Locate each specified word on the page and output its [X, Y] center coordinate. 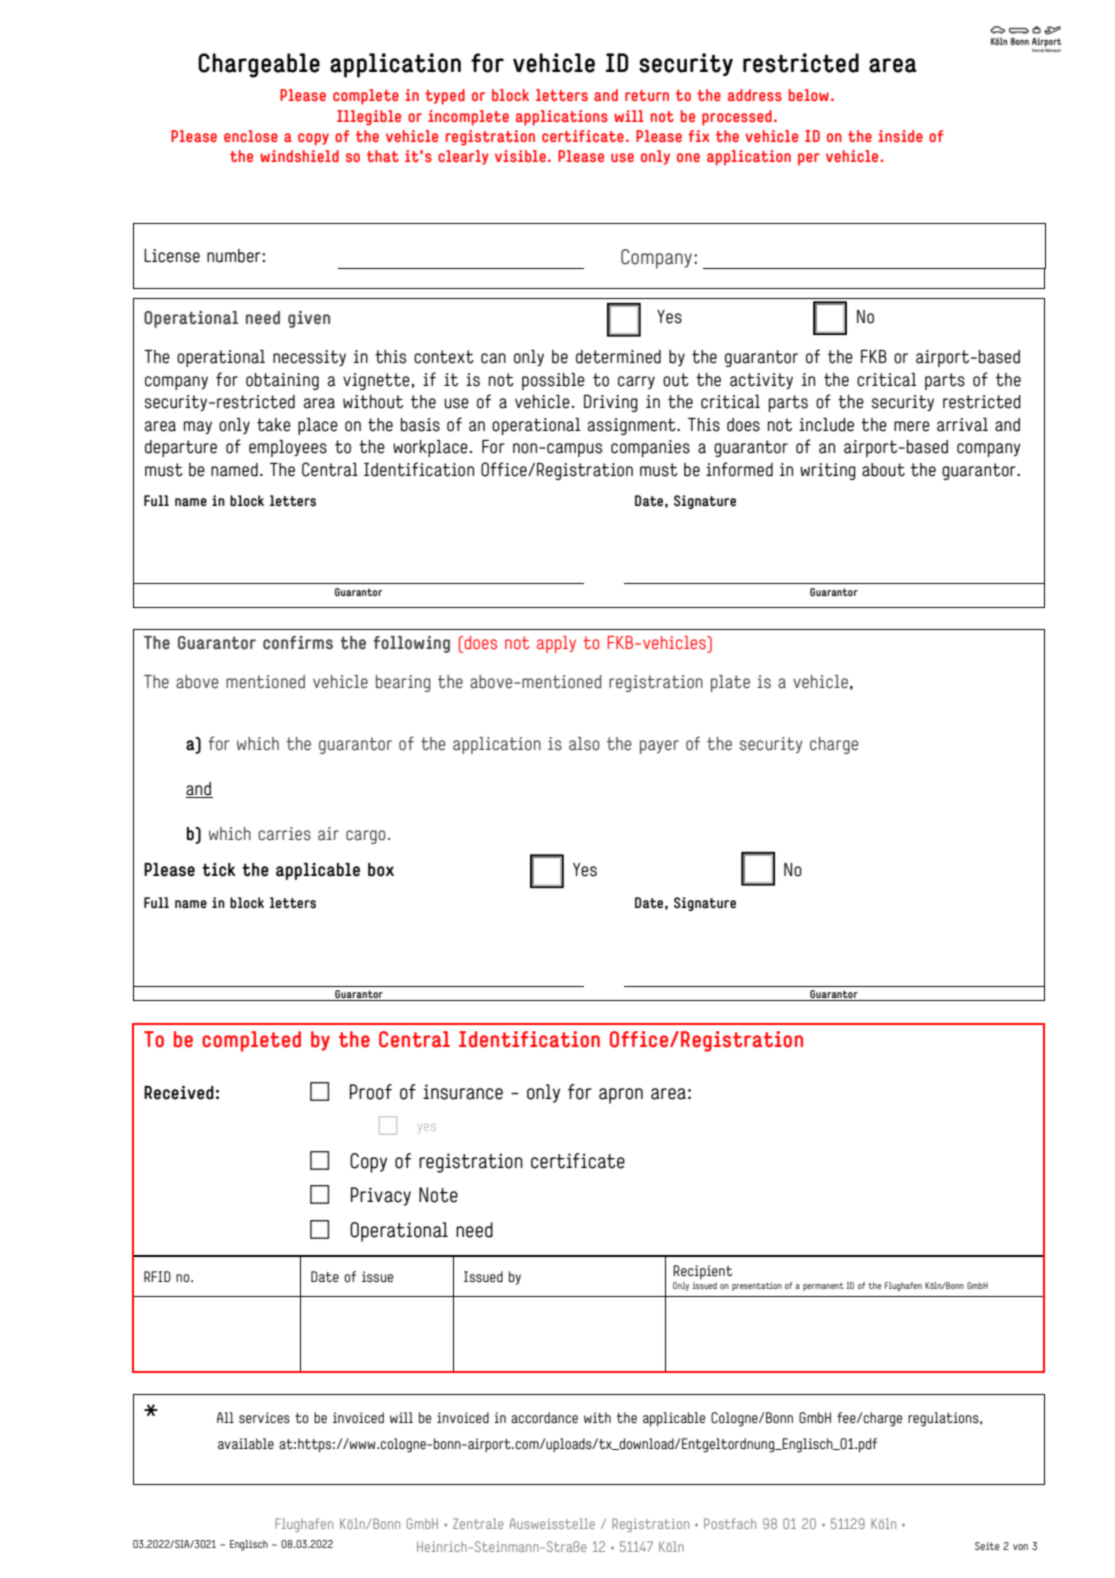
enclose [251, 136]
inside [900, 136]
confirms [298, 643]
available [246, 1444]
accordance [544, 1418]
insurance [463, 1092]
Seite [987, 1546]
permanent [823, 1287]
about [883, 470]
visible [520, 156]
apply [556, 644]
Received [179, 1093]
